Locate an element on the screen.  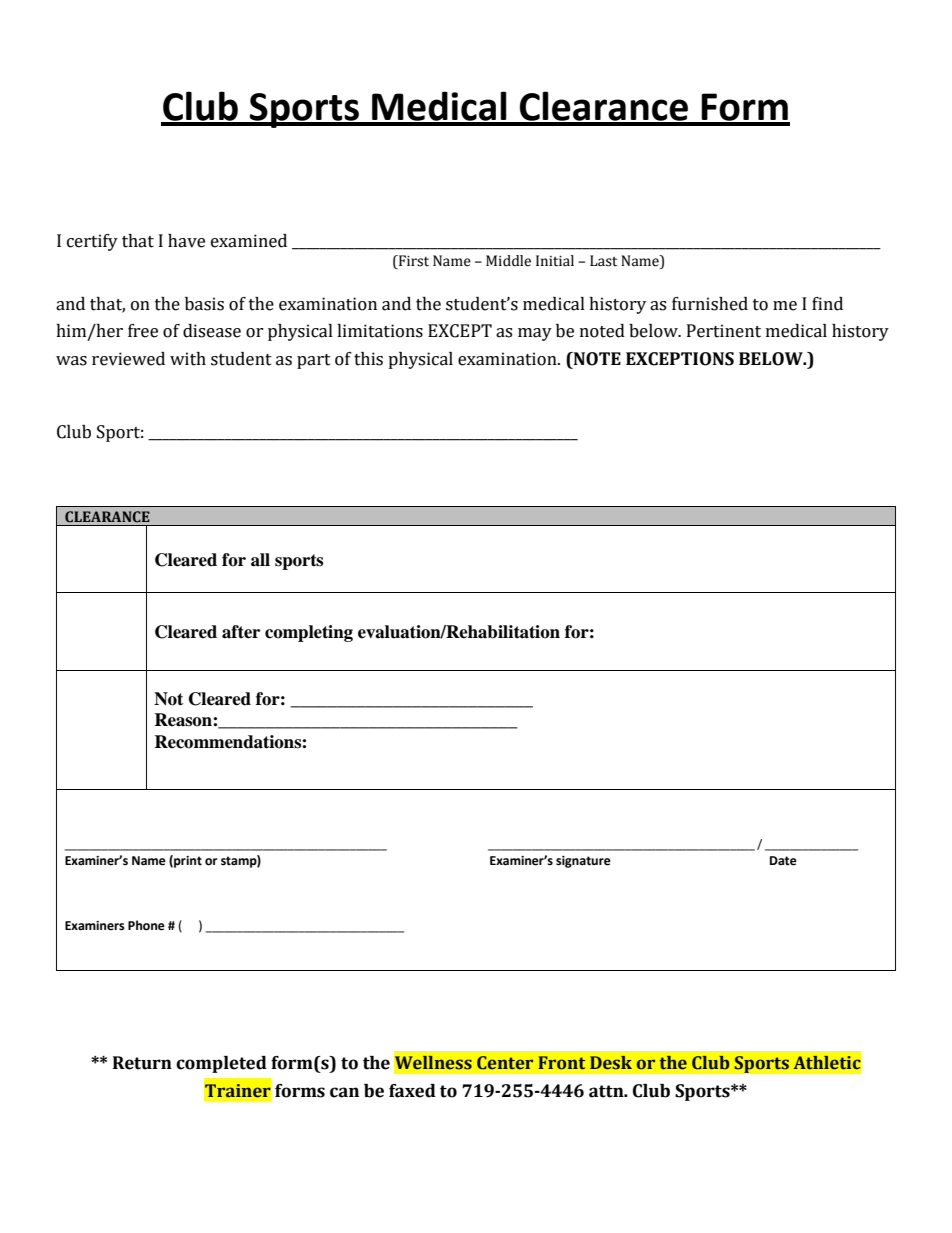
all is located at coordinates (260, 560).
